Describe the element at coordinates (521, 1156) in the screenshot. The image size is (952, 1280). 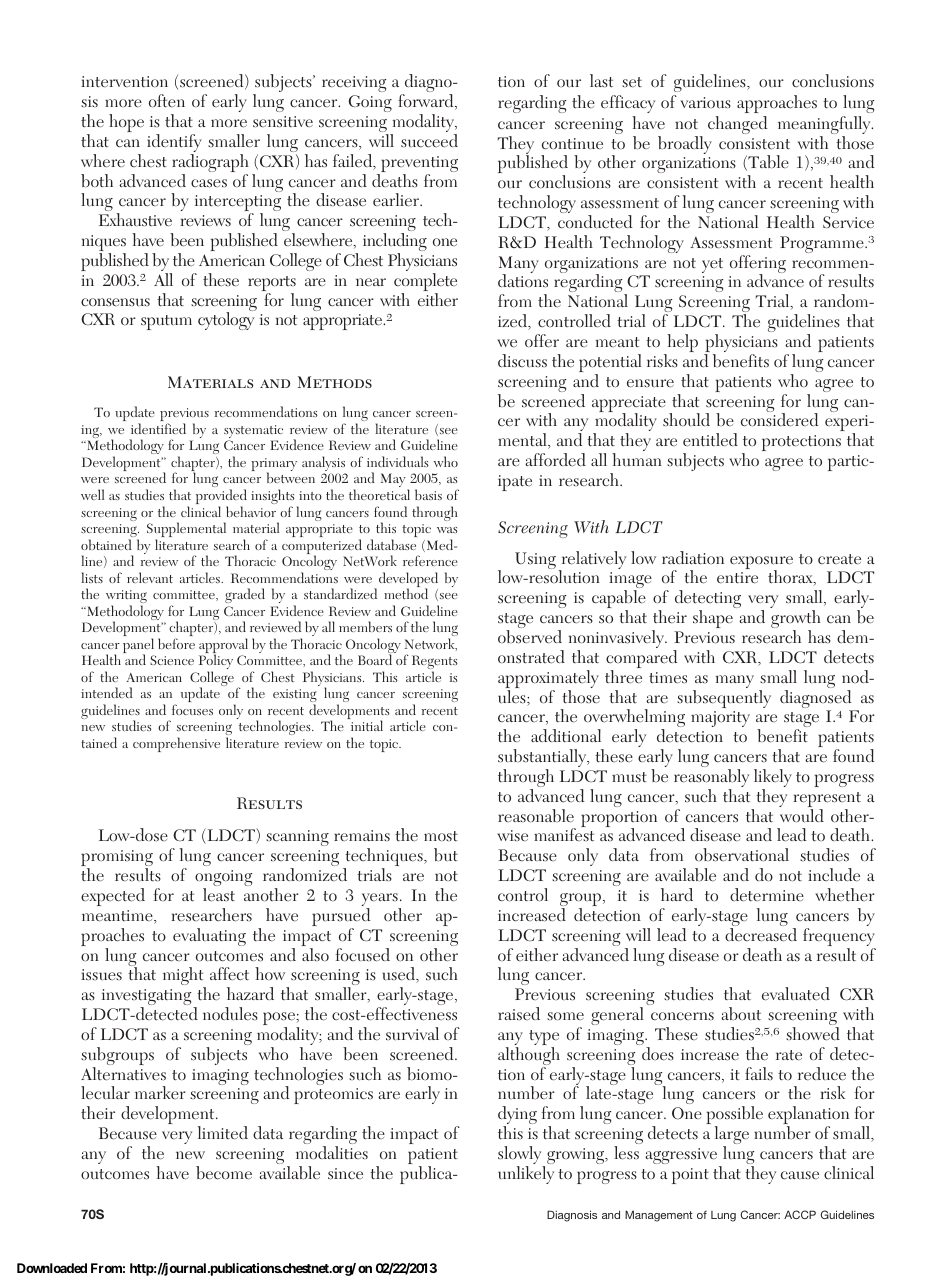
I see `slowly` at that location.
